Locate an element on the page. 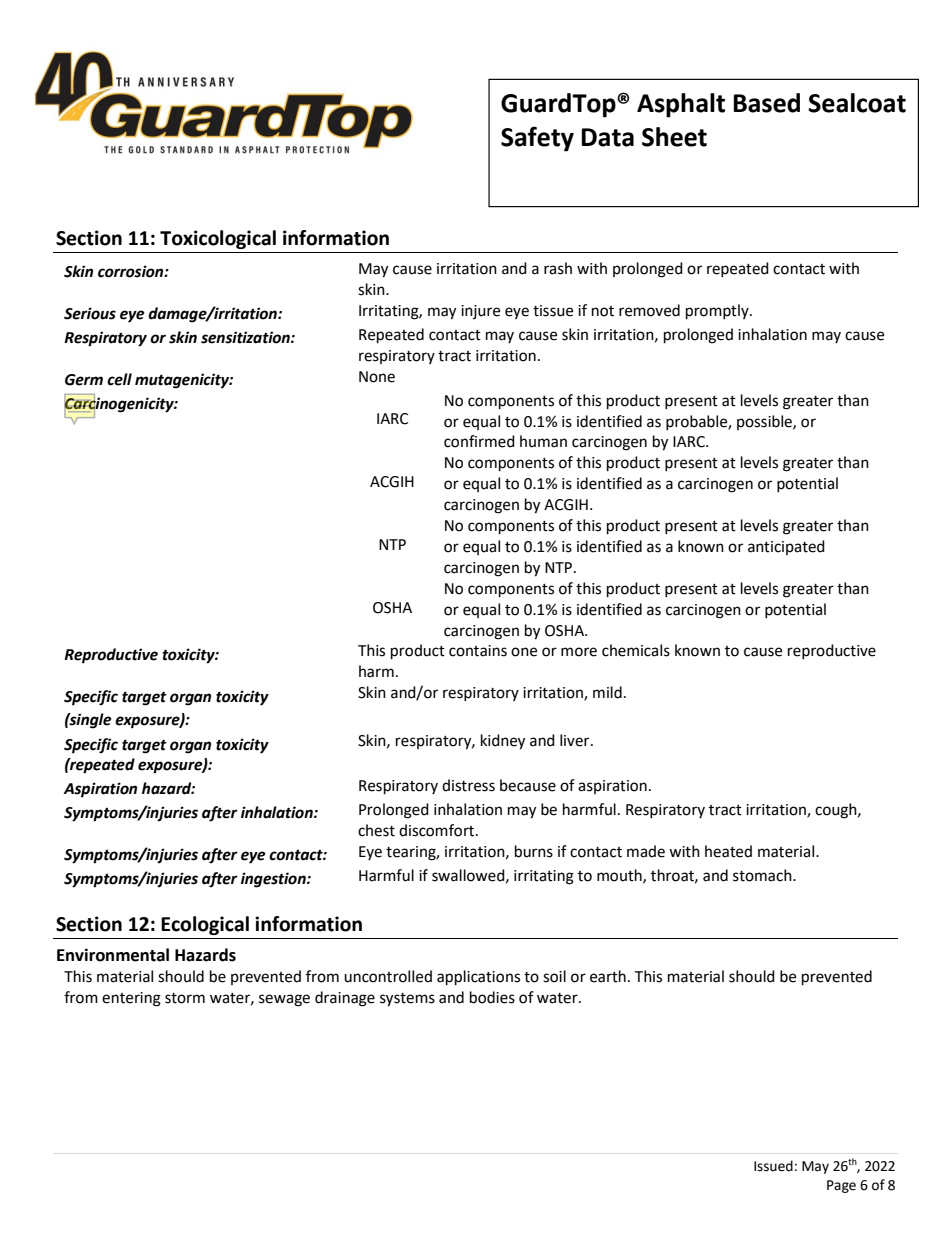  Toxicological is located at coordinates (218, 239).
